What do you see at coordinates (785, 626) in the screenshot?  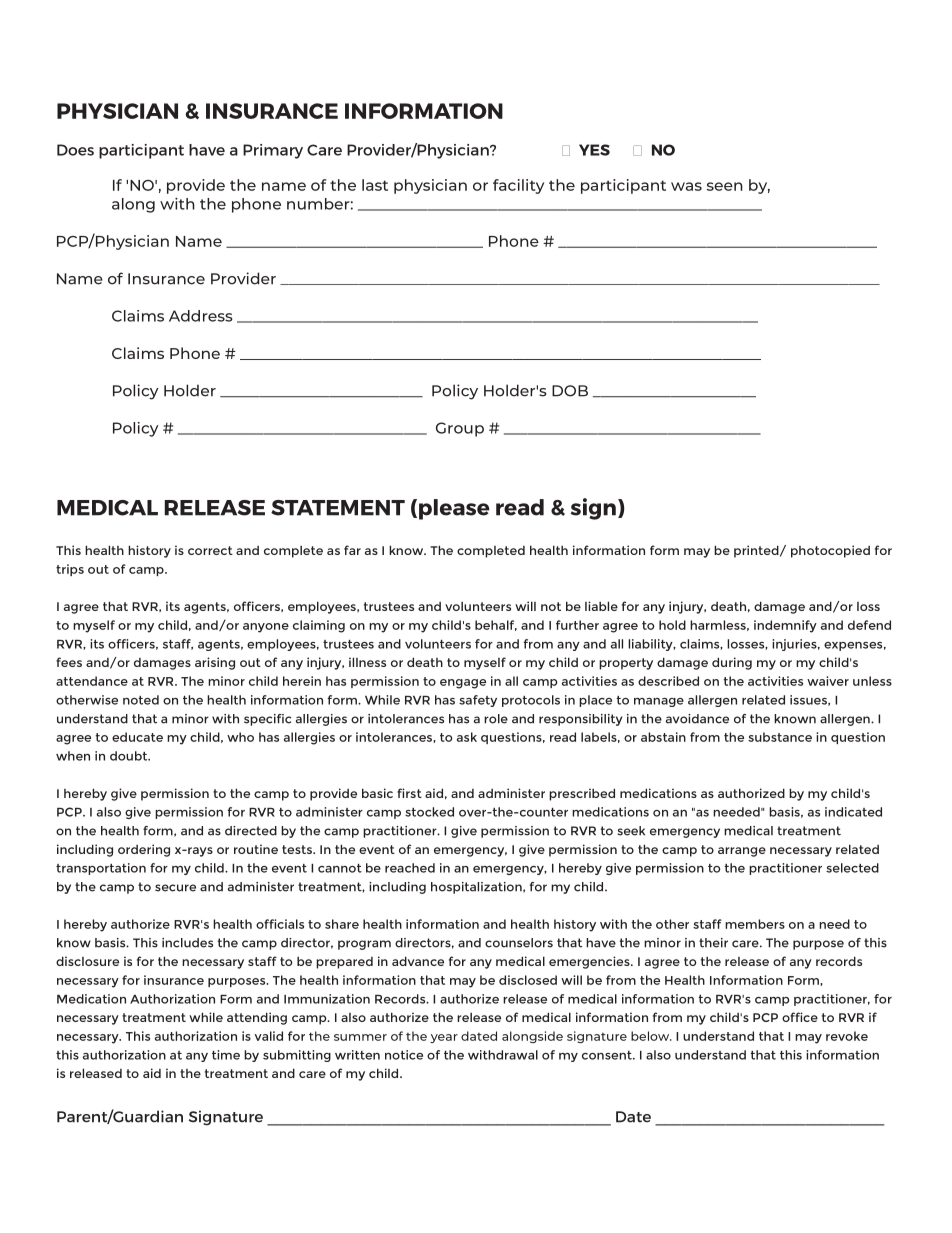 I see `indemnify` at bounding box center [785, 626].
